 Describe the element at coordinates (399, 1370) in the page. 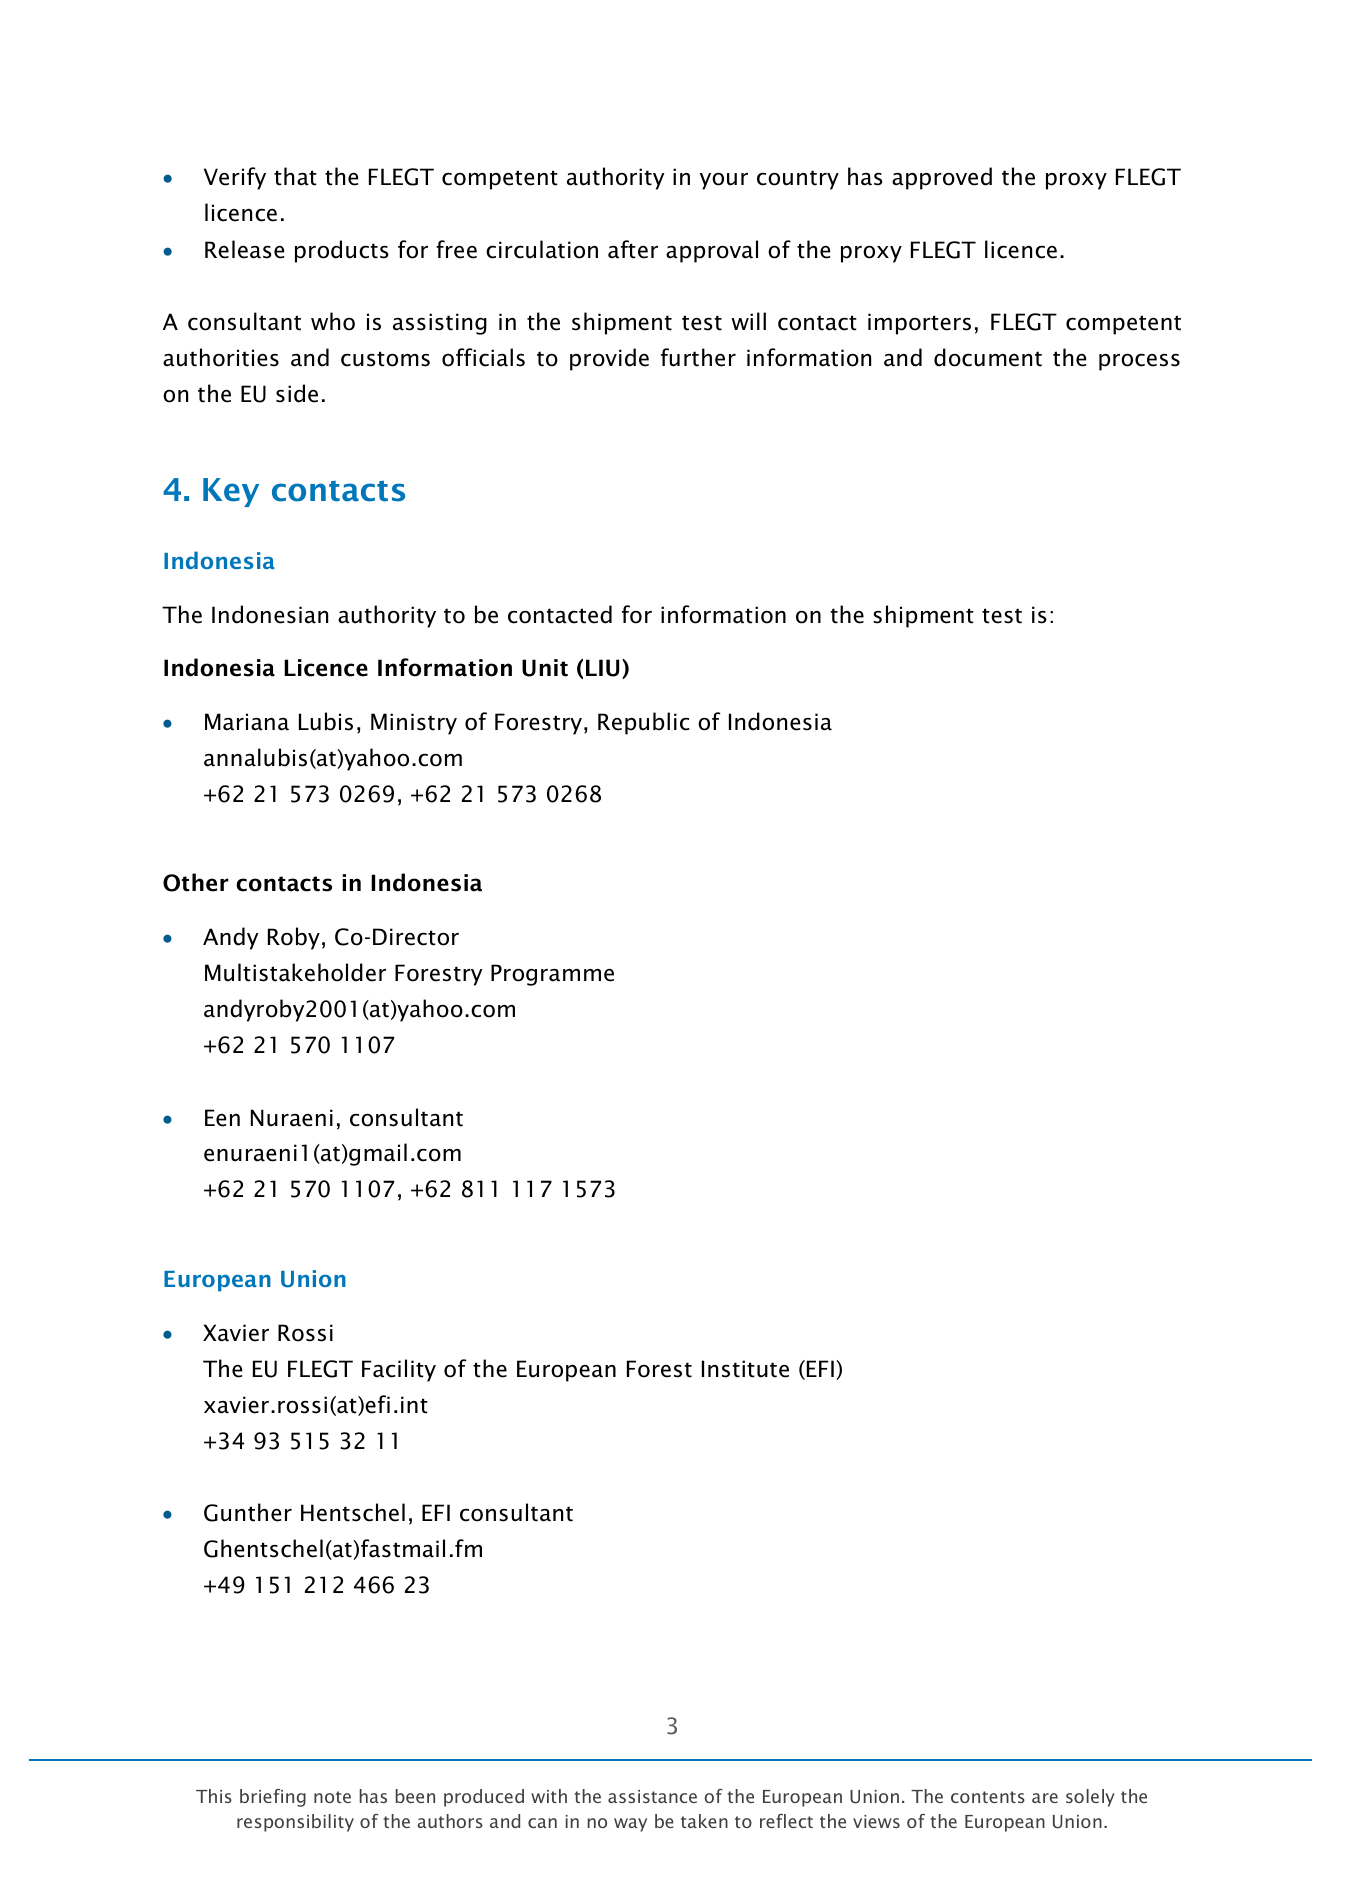

I see `Facility` at that location.
